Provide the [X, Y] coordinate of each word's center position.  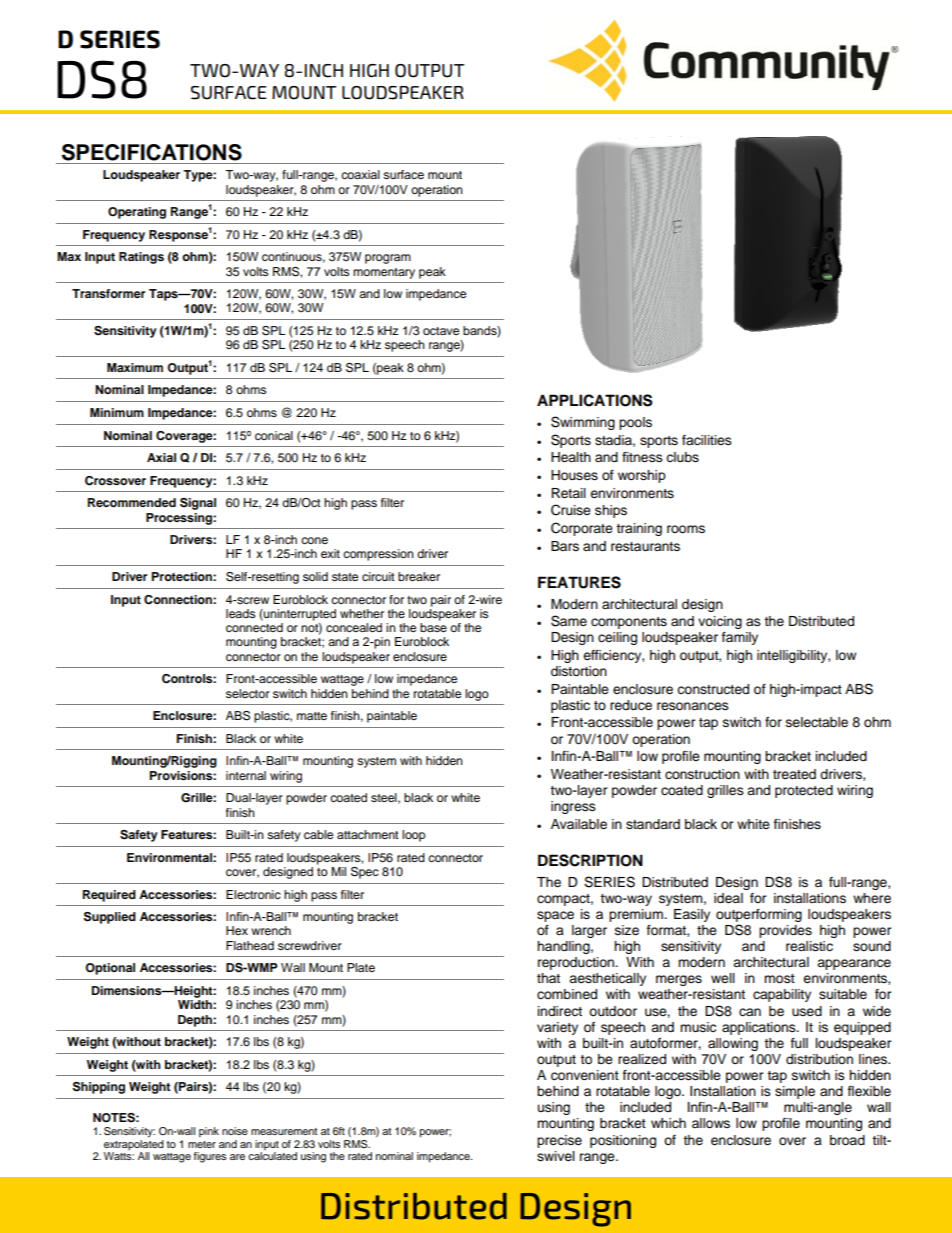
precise [559, 1141]
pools [635, 423]
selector [248, 693]
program [388, 259]
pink [209, 1132]
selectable [817, 722]
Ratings [141, 258]
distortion [579, 671]
